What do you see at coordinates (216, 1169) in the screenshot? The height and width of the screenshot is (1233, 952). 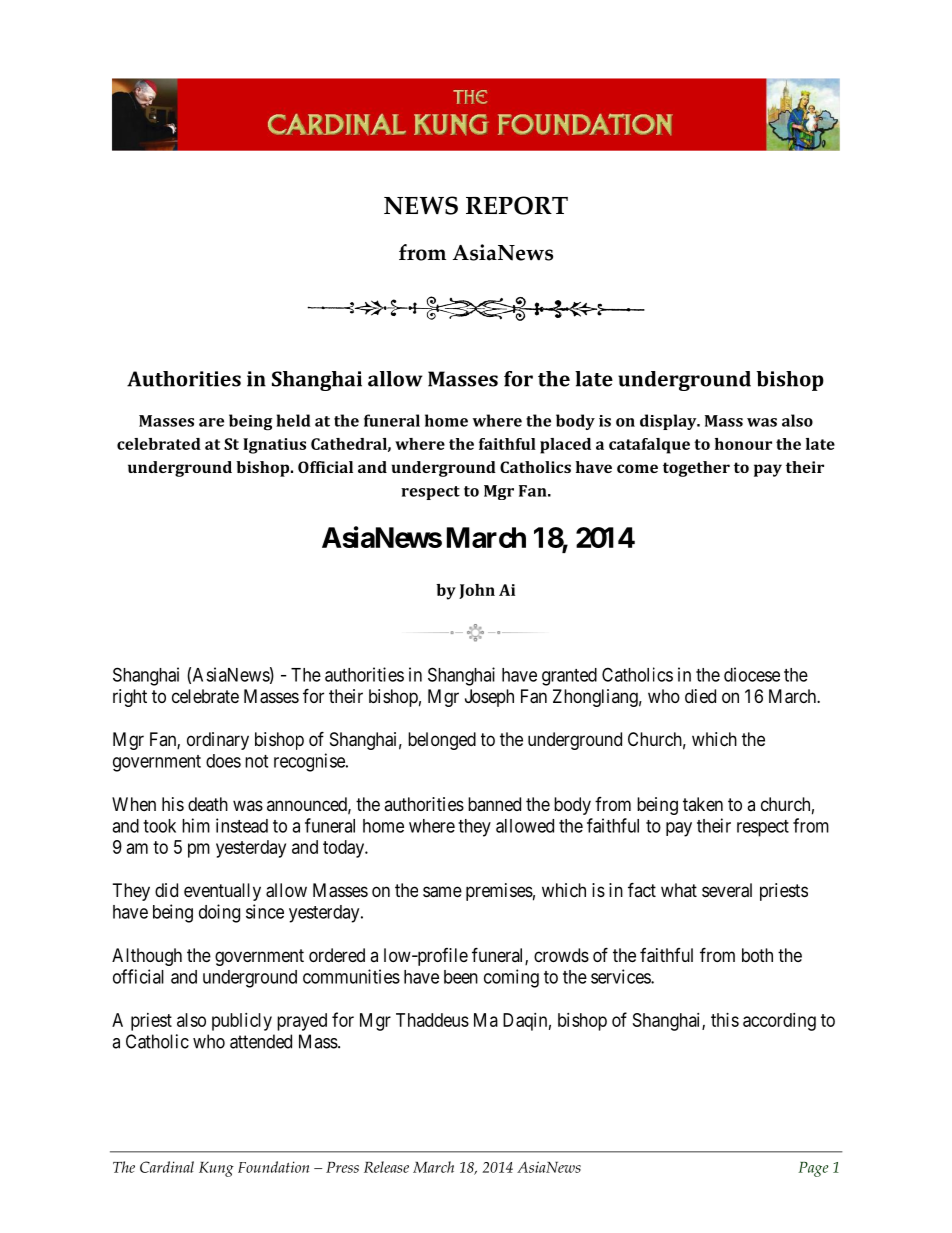 I see `Kung` at bounding box center [216, 1169].
